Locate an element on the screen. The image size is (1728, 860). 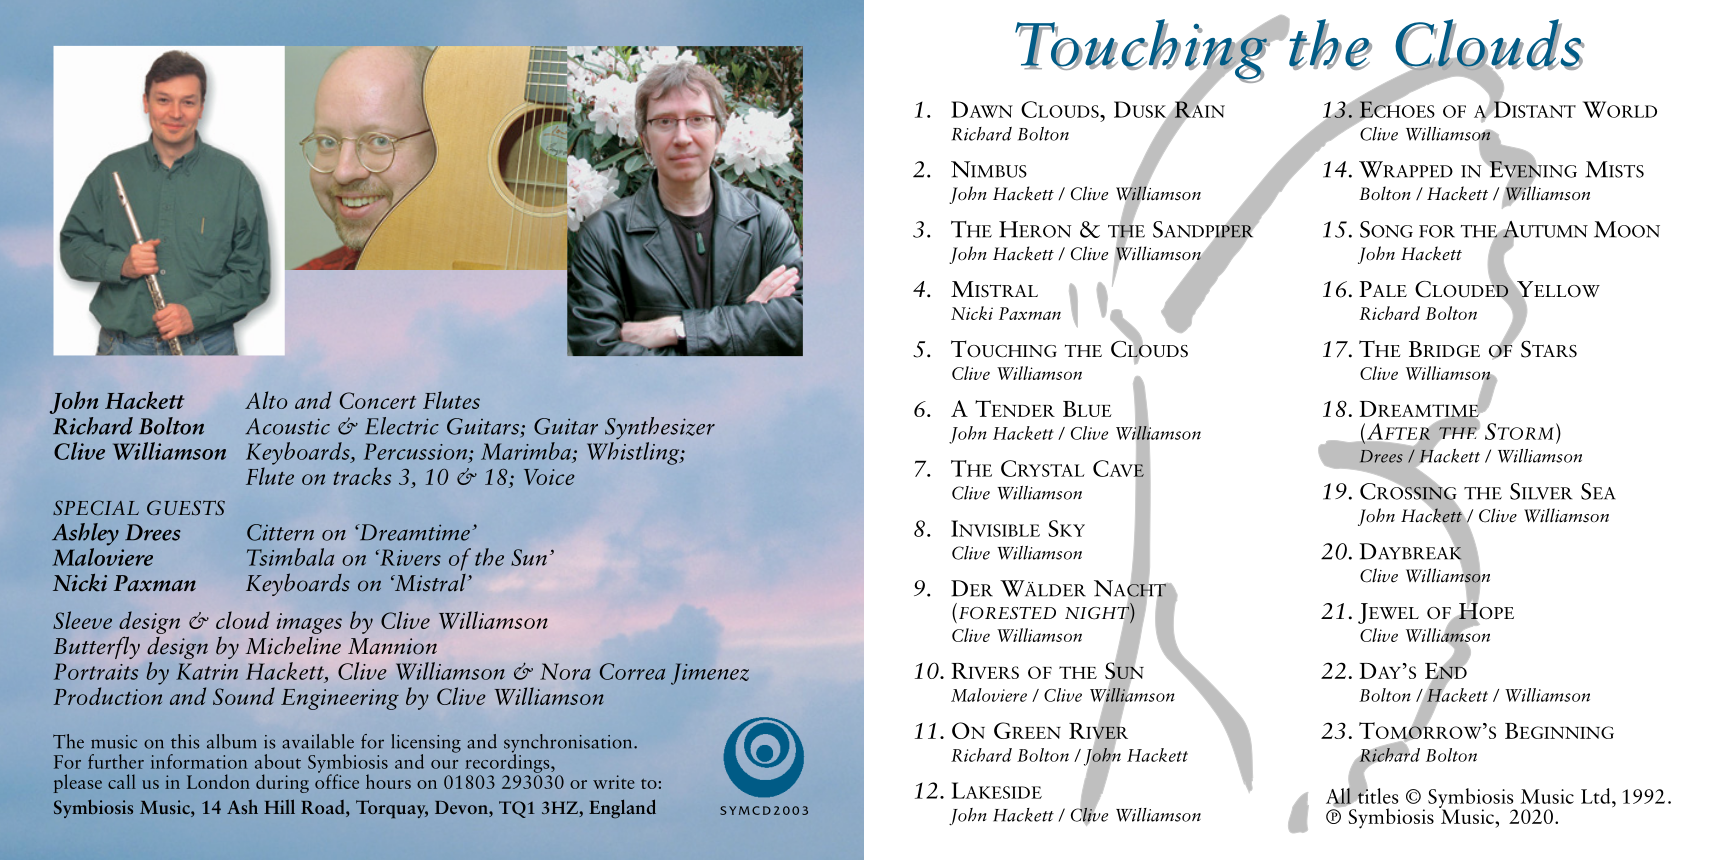
images is located at coordinates (309, 623).
